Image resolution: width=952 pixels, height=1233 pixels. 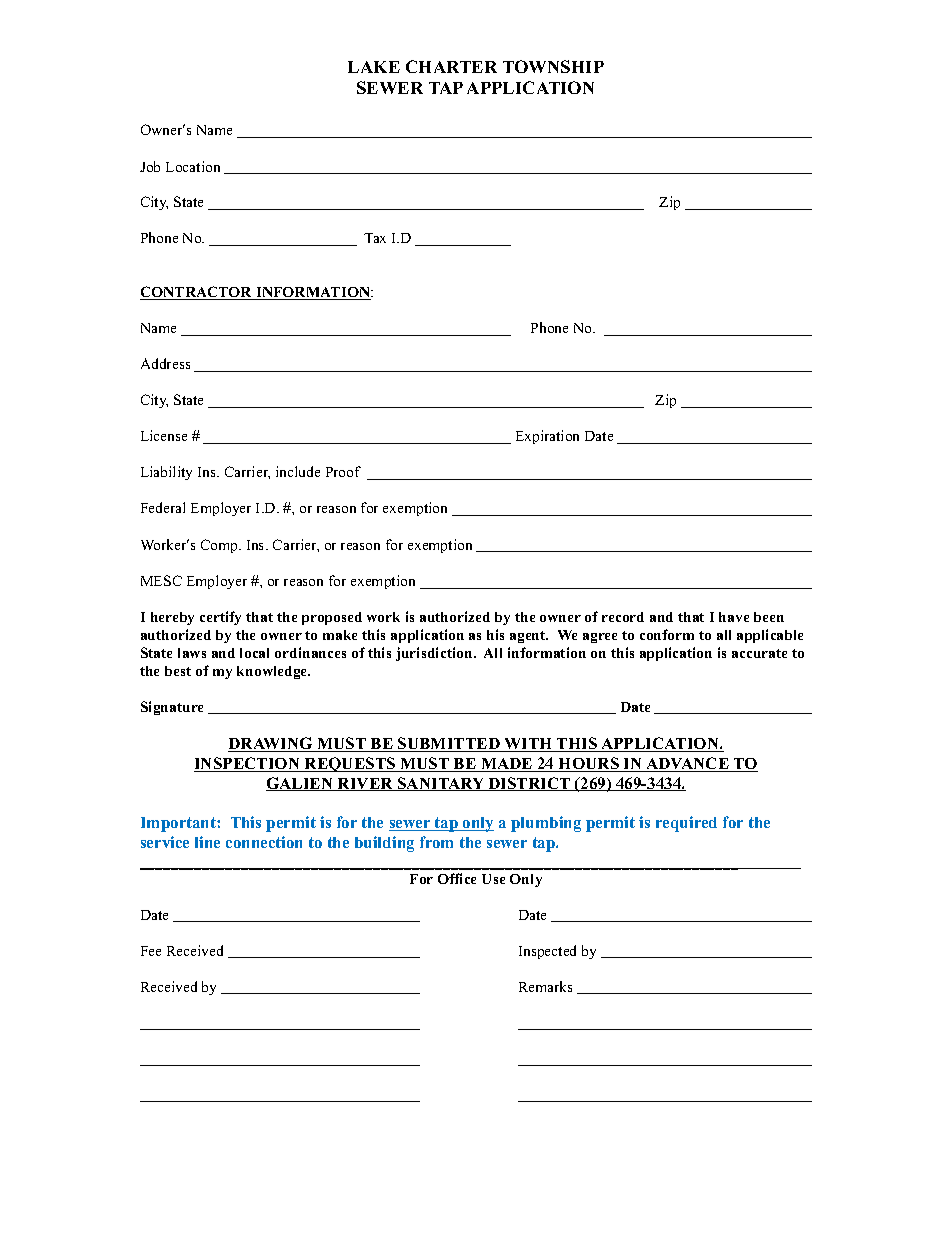 I want to click on Location, so click(x=193, y=166).
